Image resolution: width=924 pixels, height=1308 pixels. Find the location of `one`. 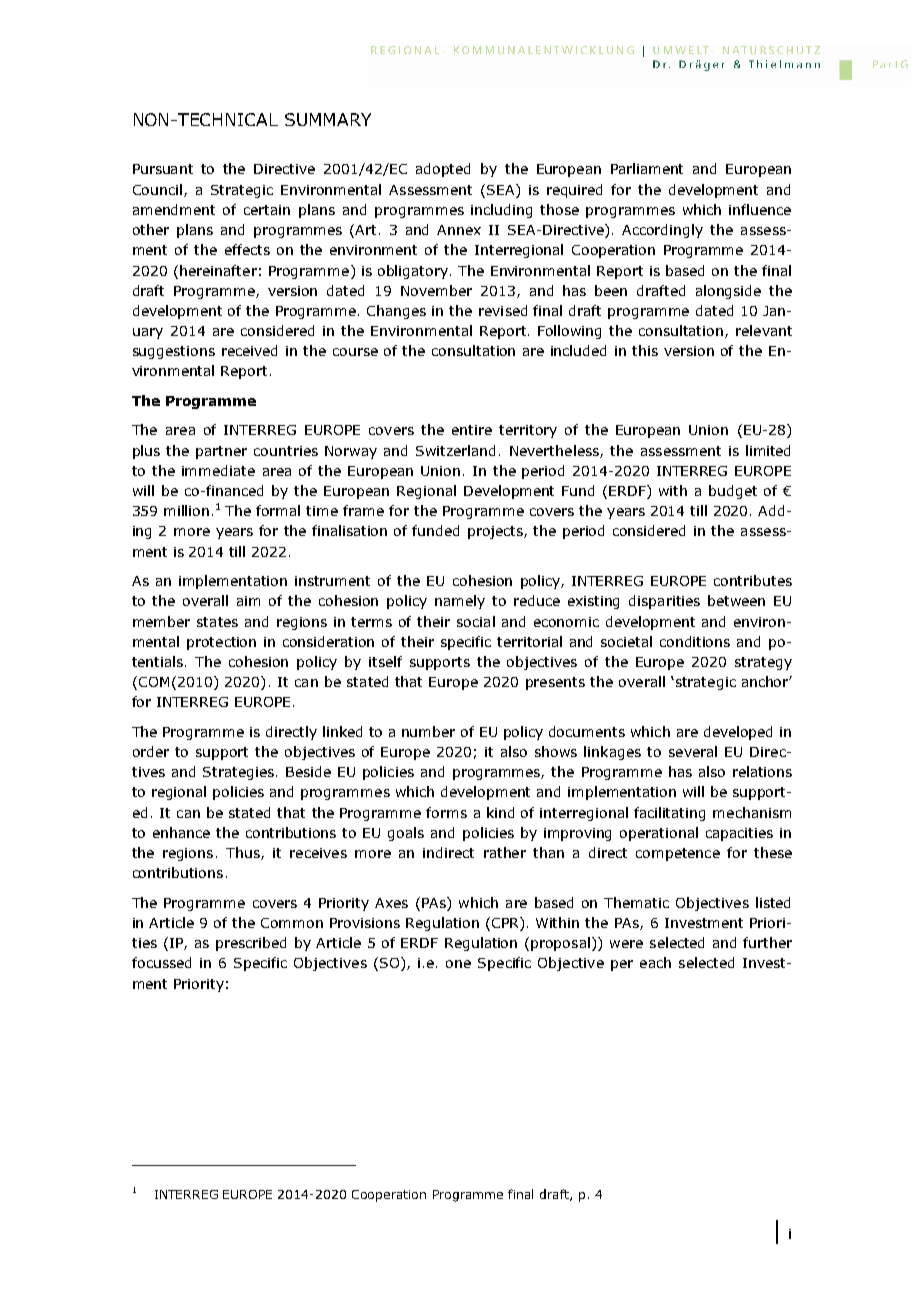

one is located at coordinates (458, 964).
